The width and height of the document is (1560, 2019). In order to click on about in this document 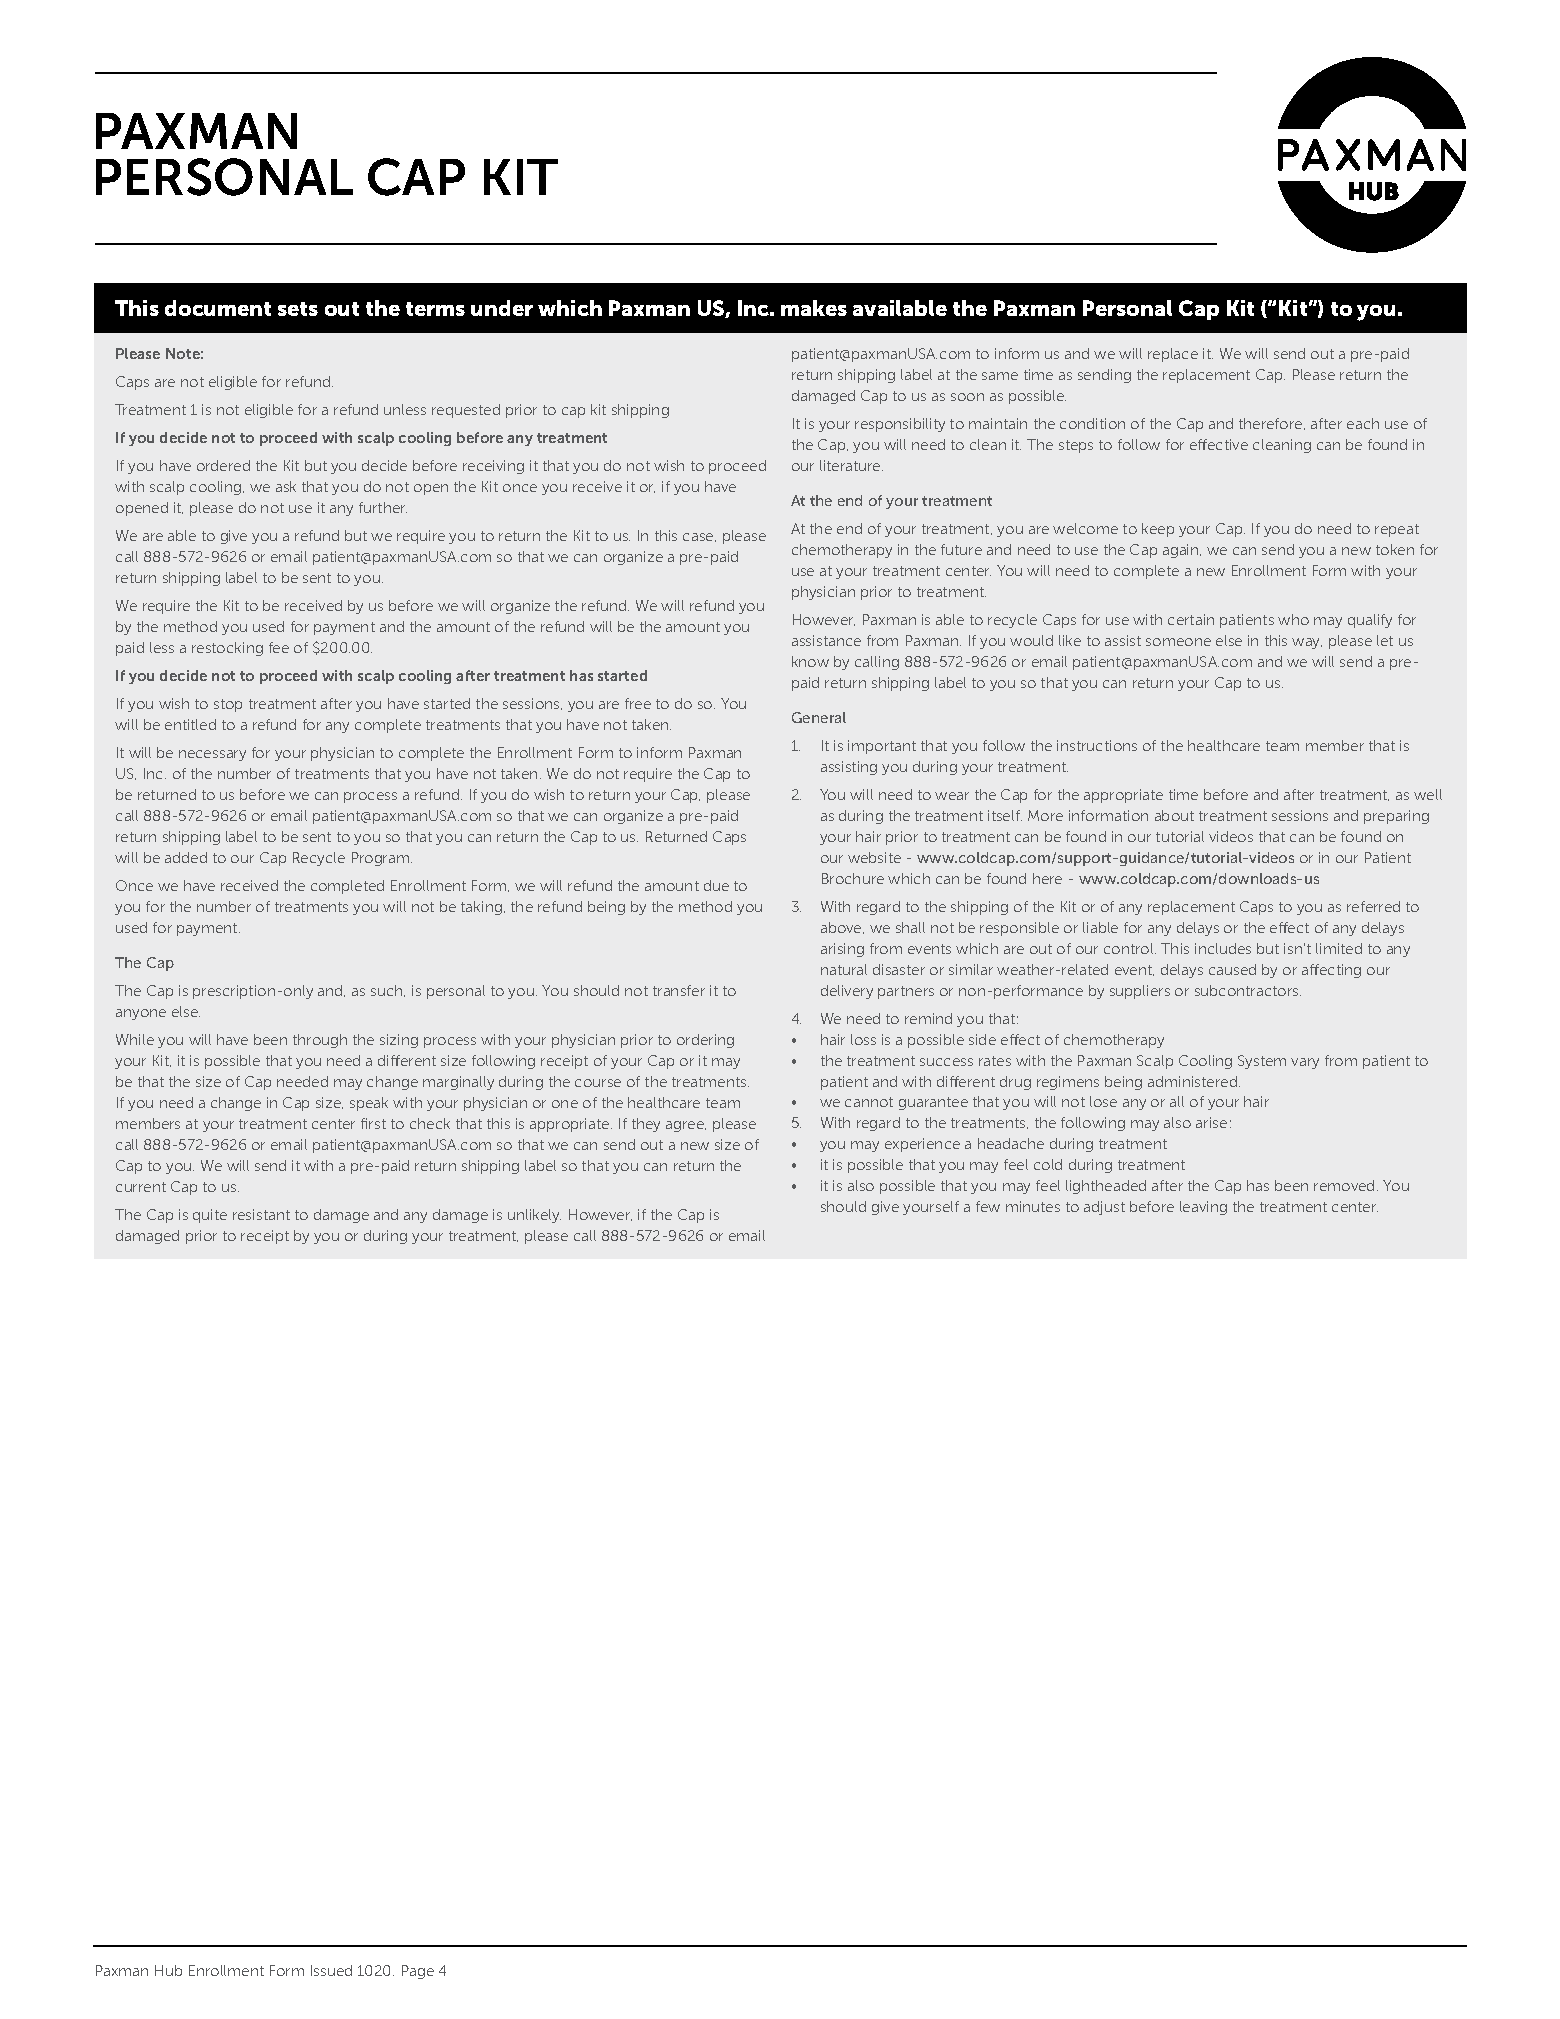, I will do `click(1174, 815)`.
